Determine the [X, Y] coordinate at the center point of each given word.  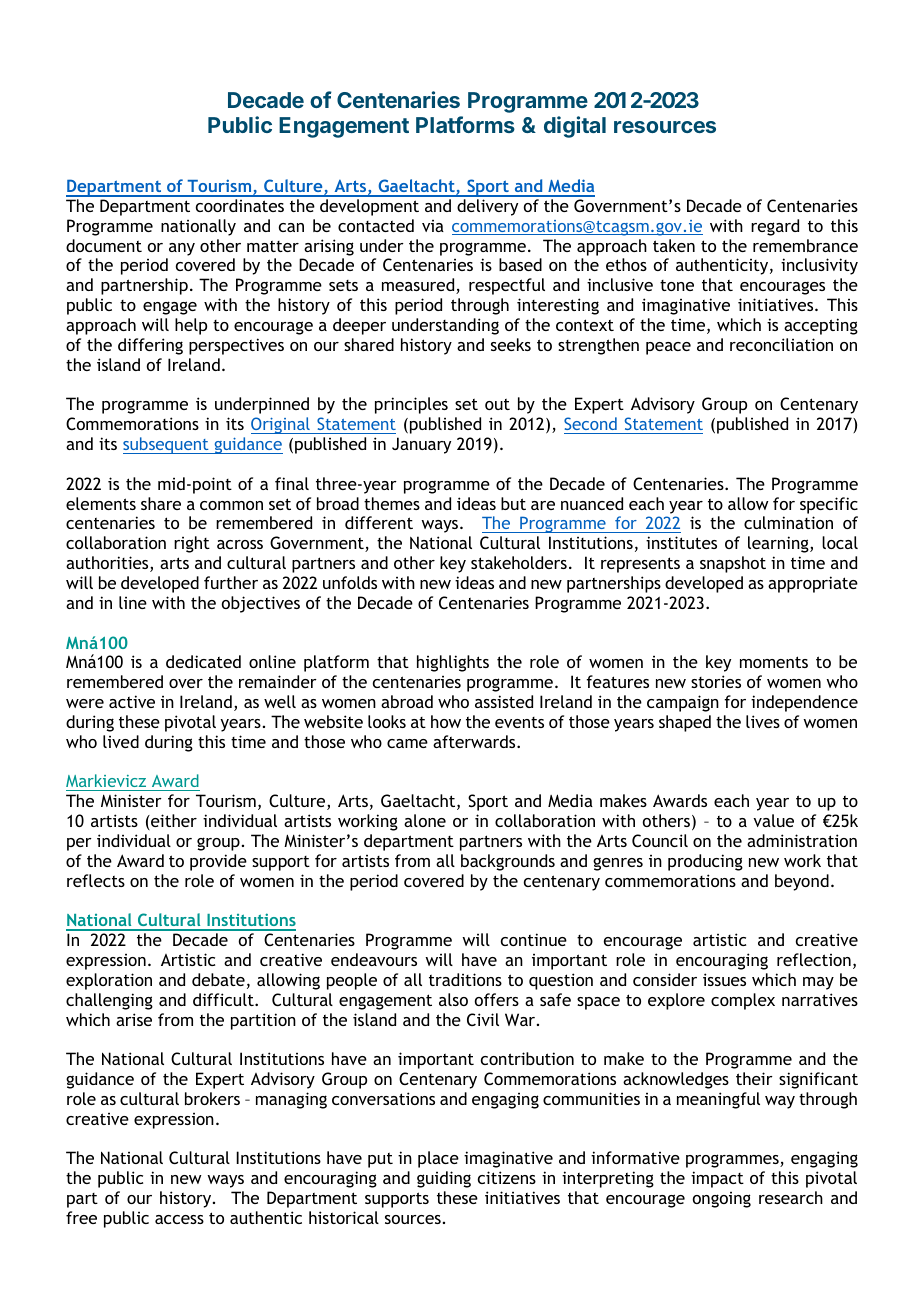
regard [775, 227]
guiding [444, 1179]
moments [774, 662]
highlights [453, 663]
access [179, 1219]
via [433, 226]
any [182, 249]
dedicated [203, 661]
